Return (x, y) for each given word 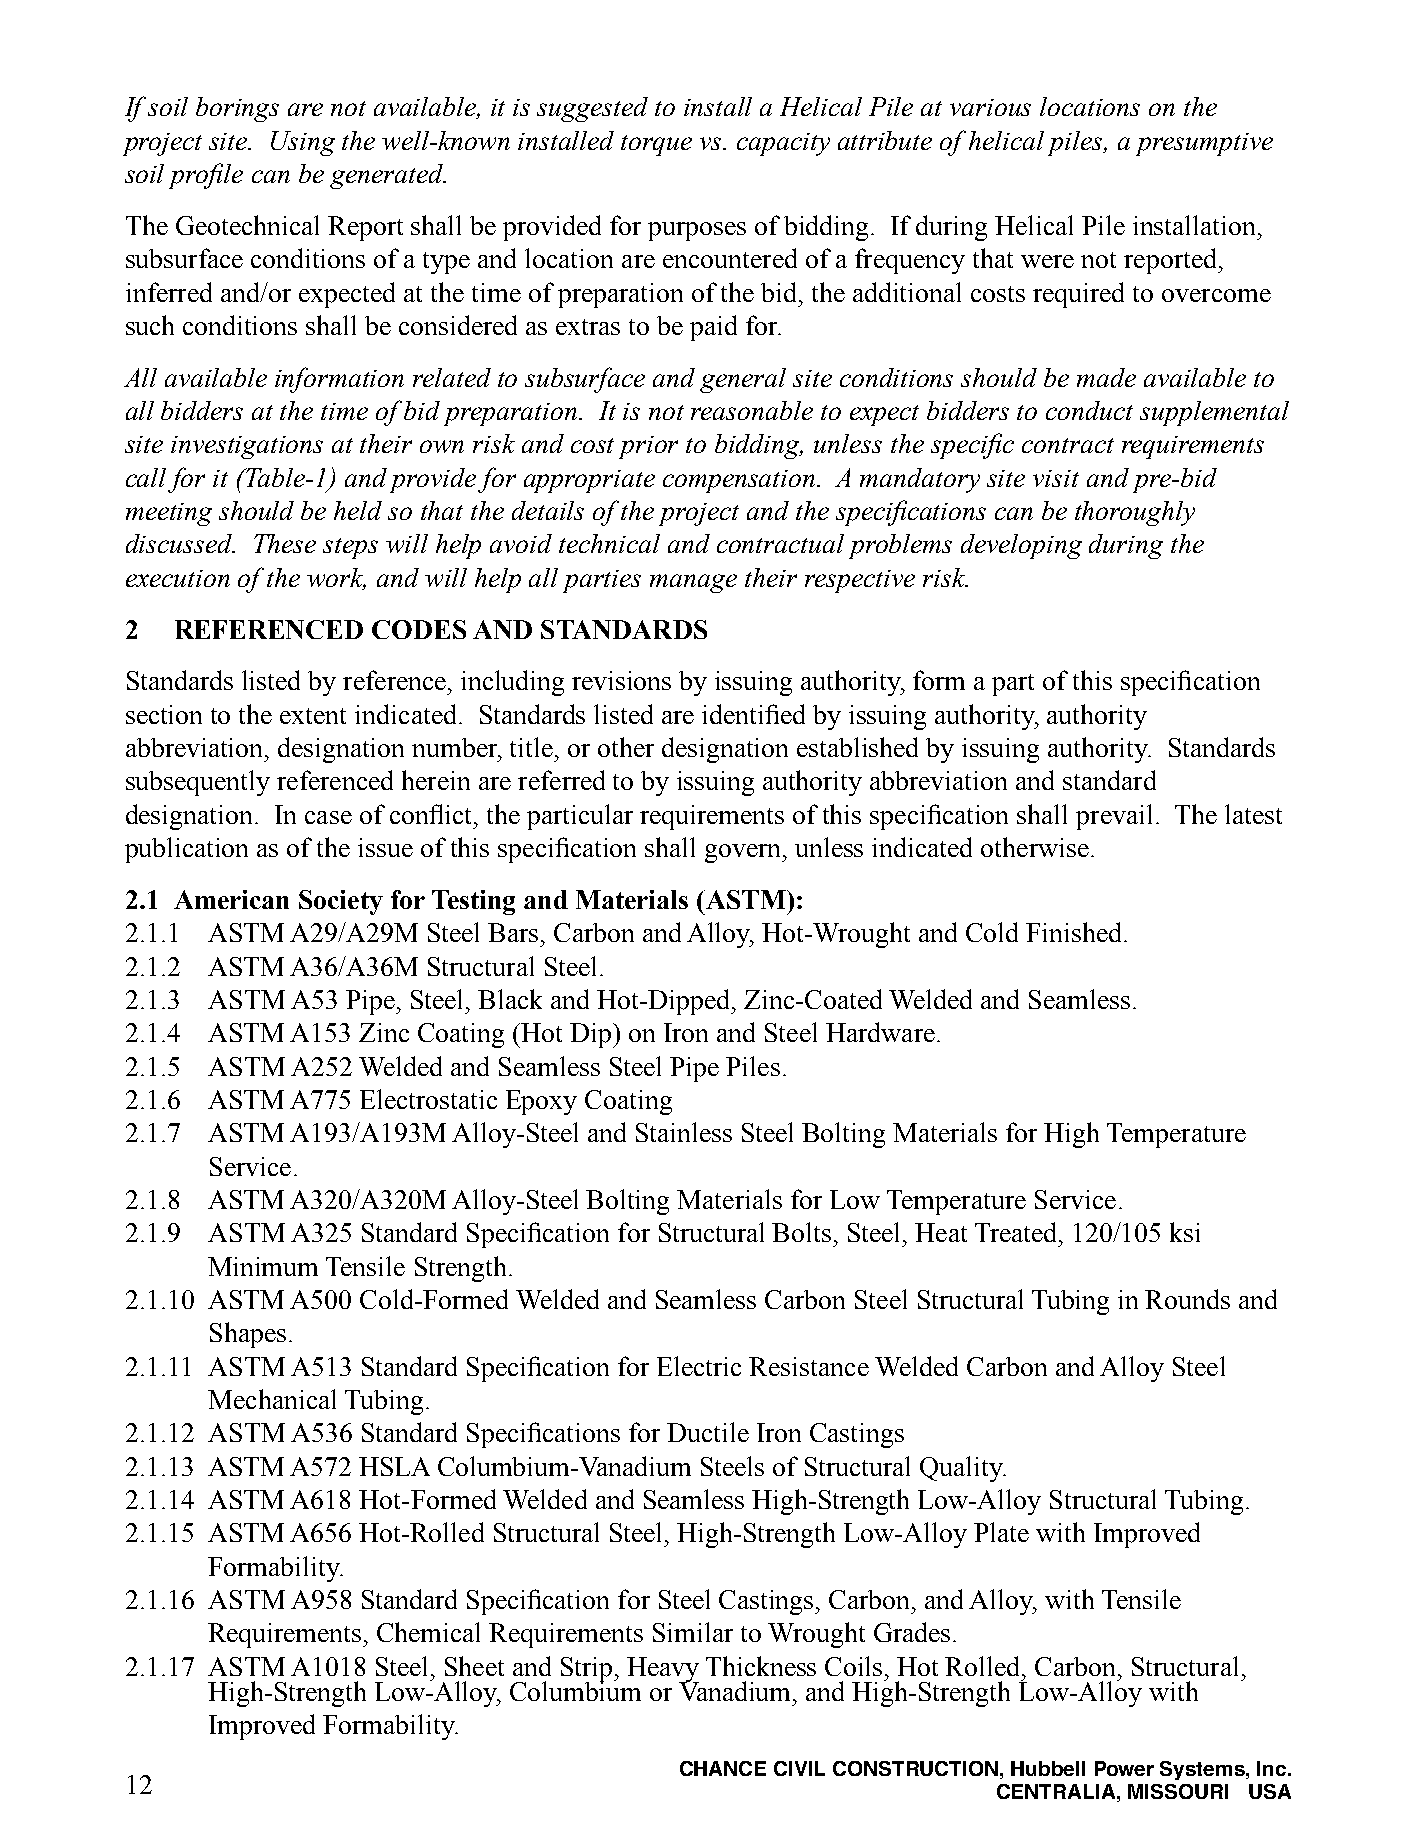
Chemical (428, 1632)
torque (656, 145)
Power (1124, 1768)
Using (303, 143)
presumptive (1204, 144)
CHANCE (723, 1768)
